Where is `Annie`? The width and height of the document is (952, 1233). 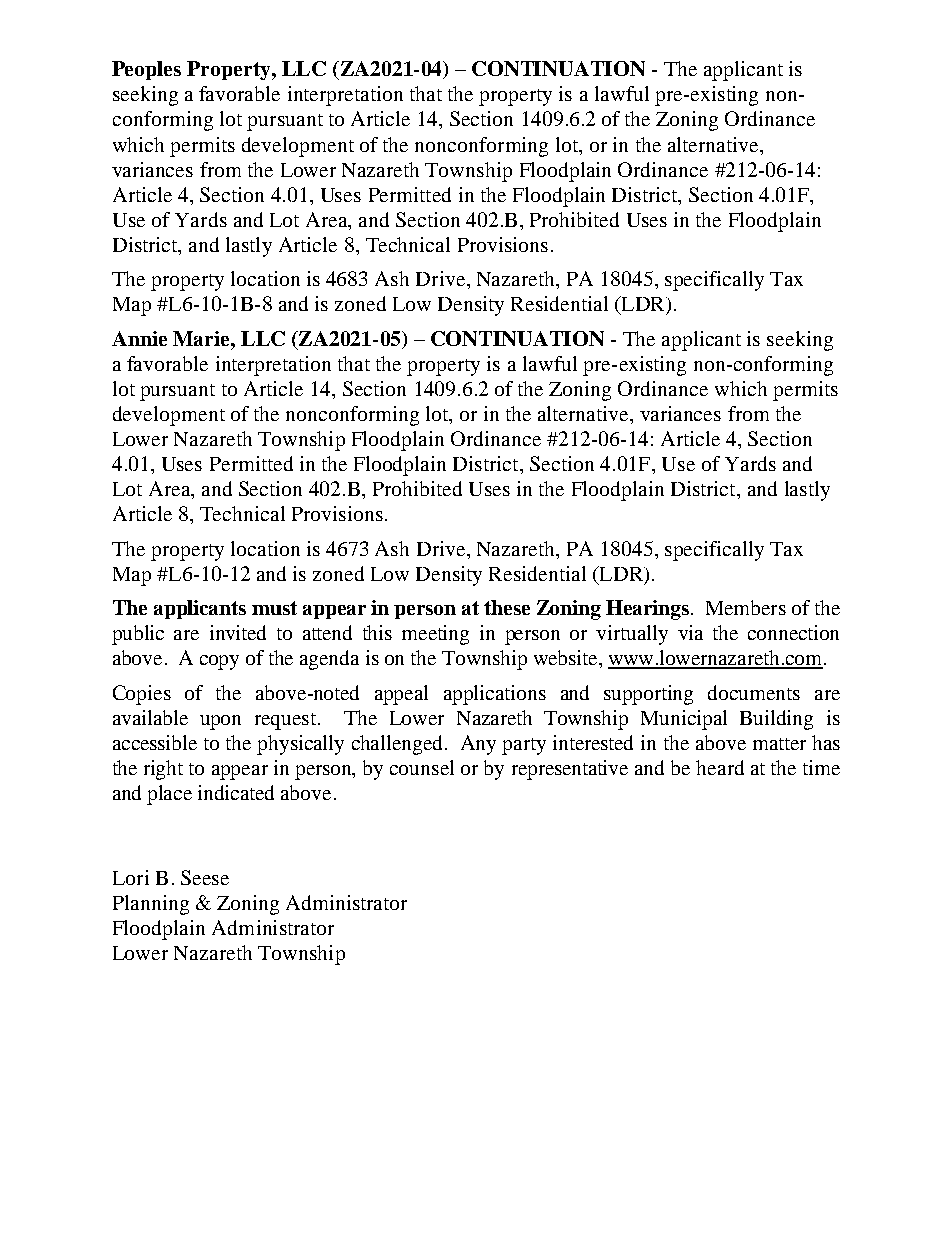 Annie is located at coordinates (139, 338).
